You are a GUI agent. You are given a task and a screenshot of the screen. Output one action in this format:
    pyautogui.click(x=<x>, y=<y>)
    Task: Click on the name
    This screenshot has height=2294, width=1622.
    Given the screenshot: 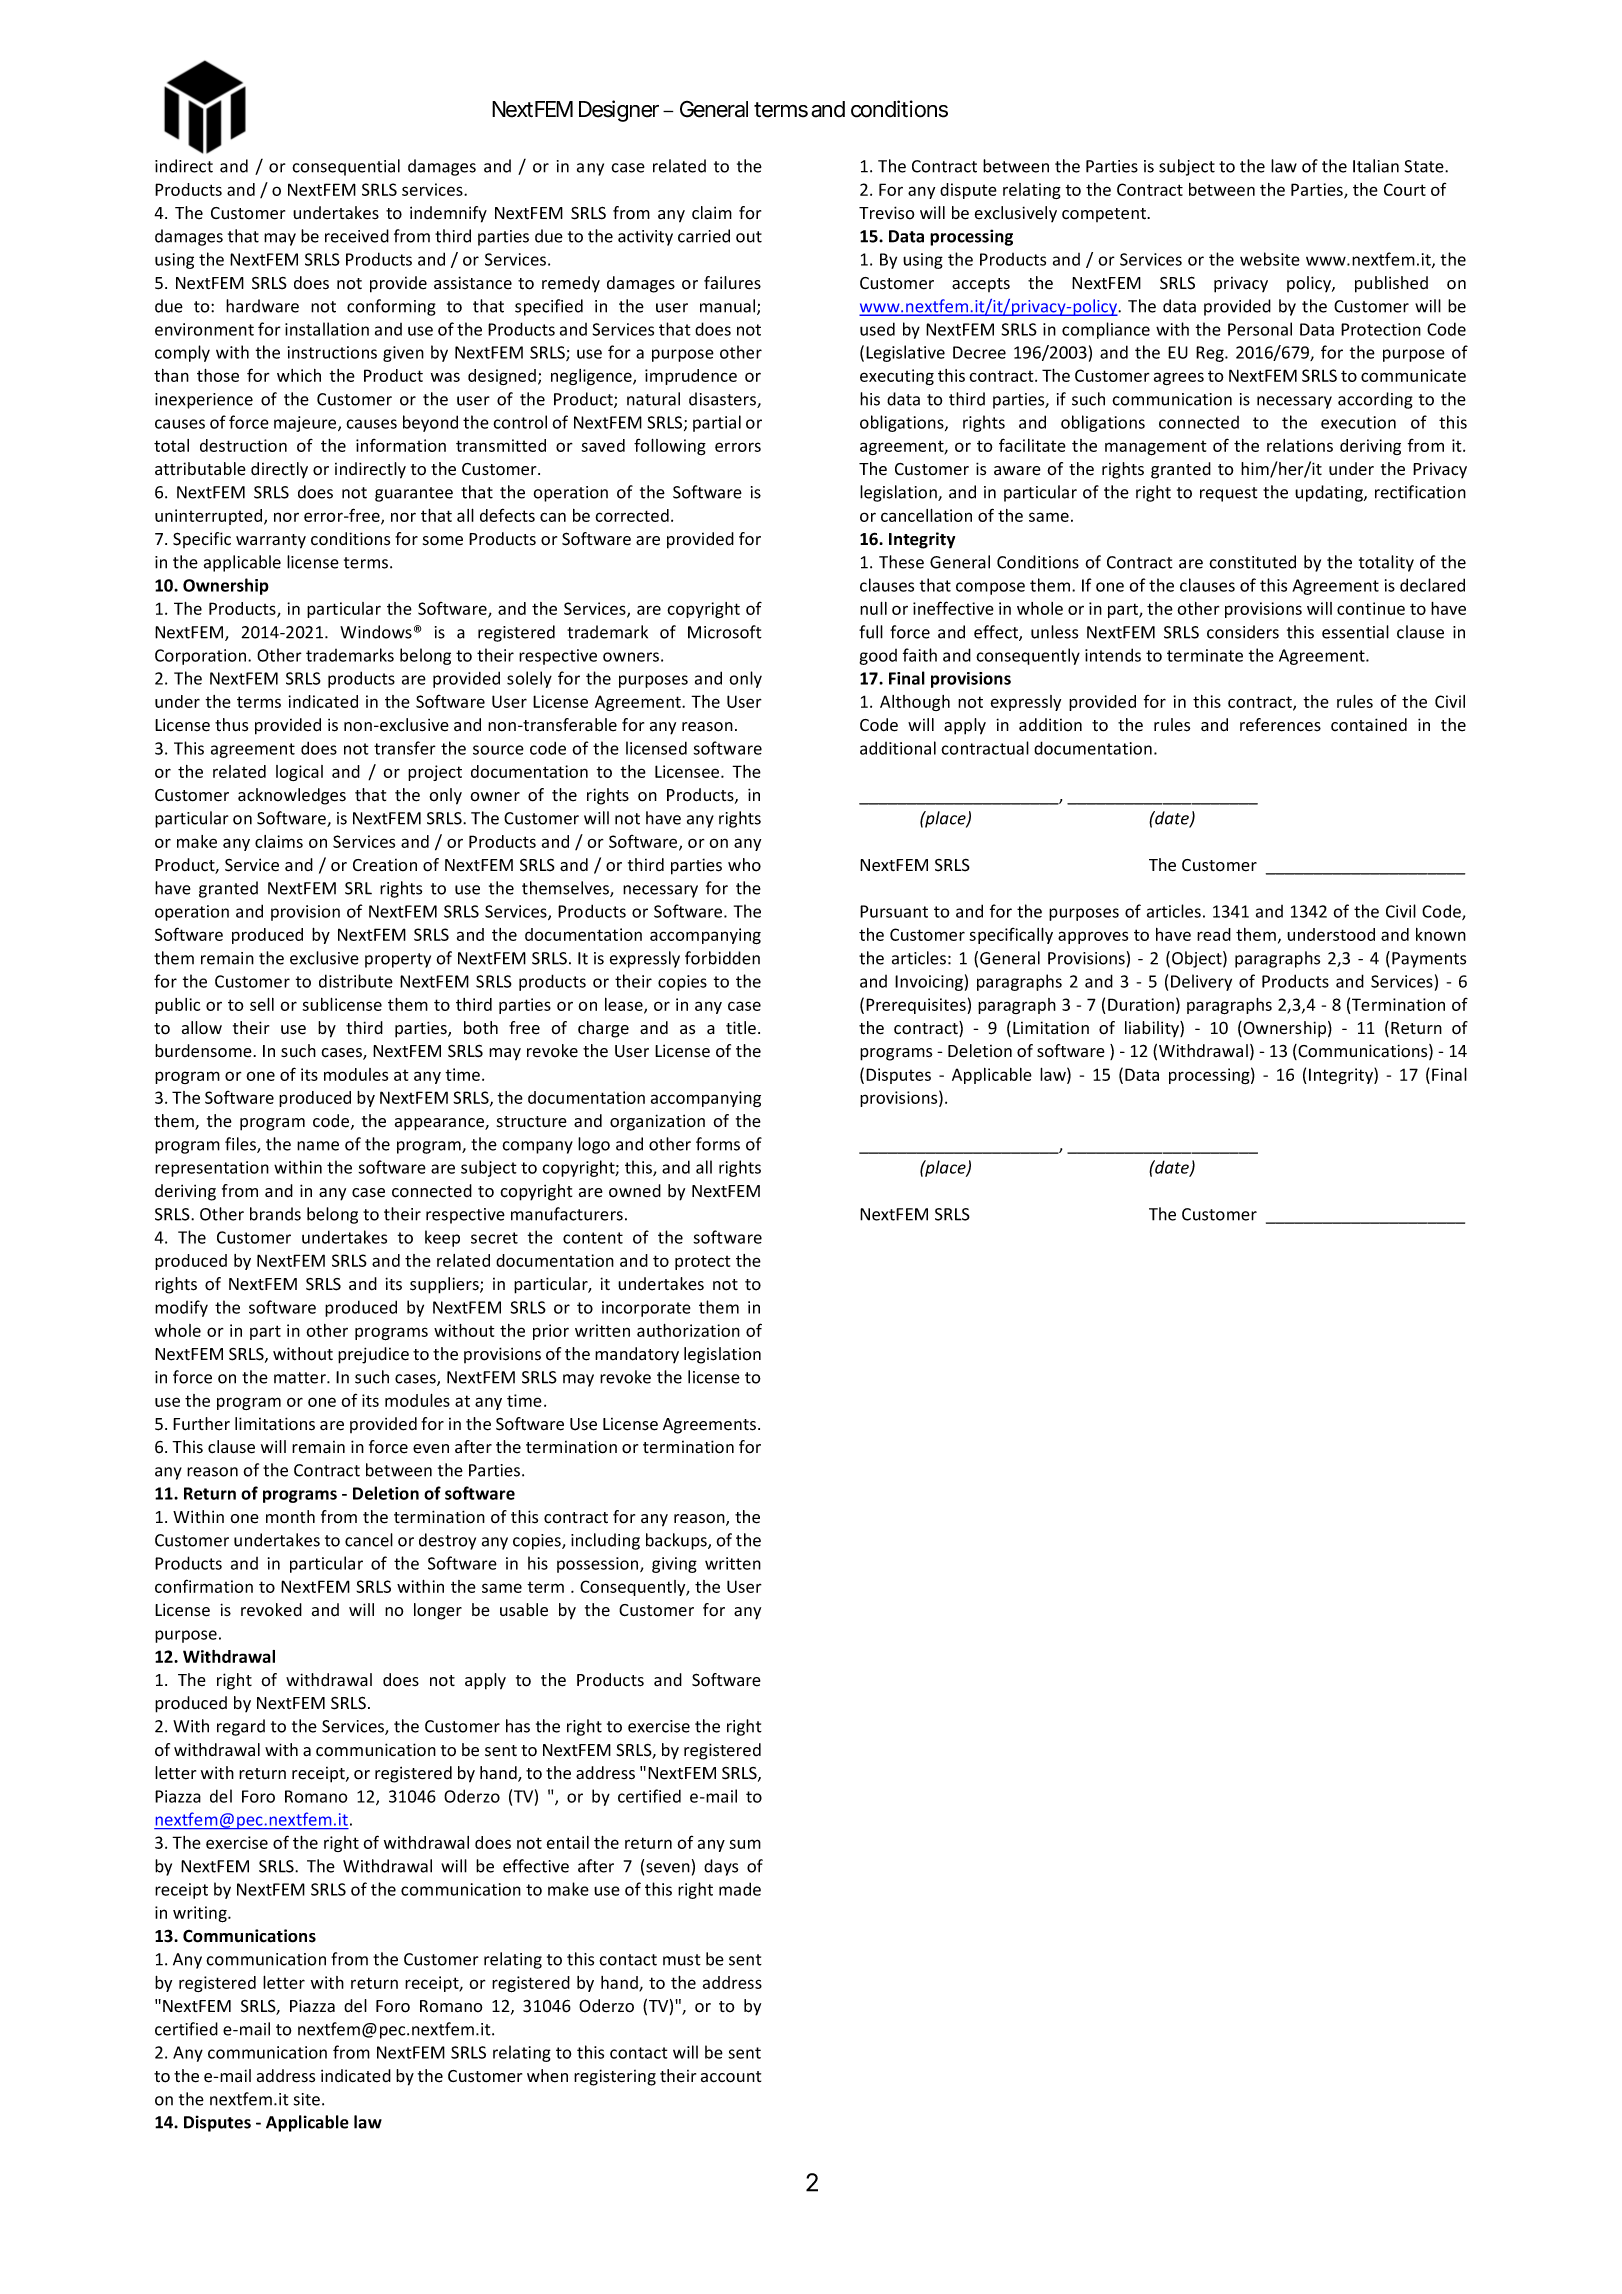 What is the action you would take?
    pyautogui.click(x=318, y=1146)
